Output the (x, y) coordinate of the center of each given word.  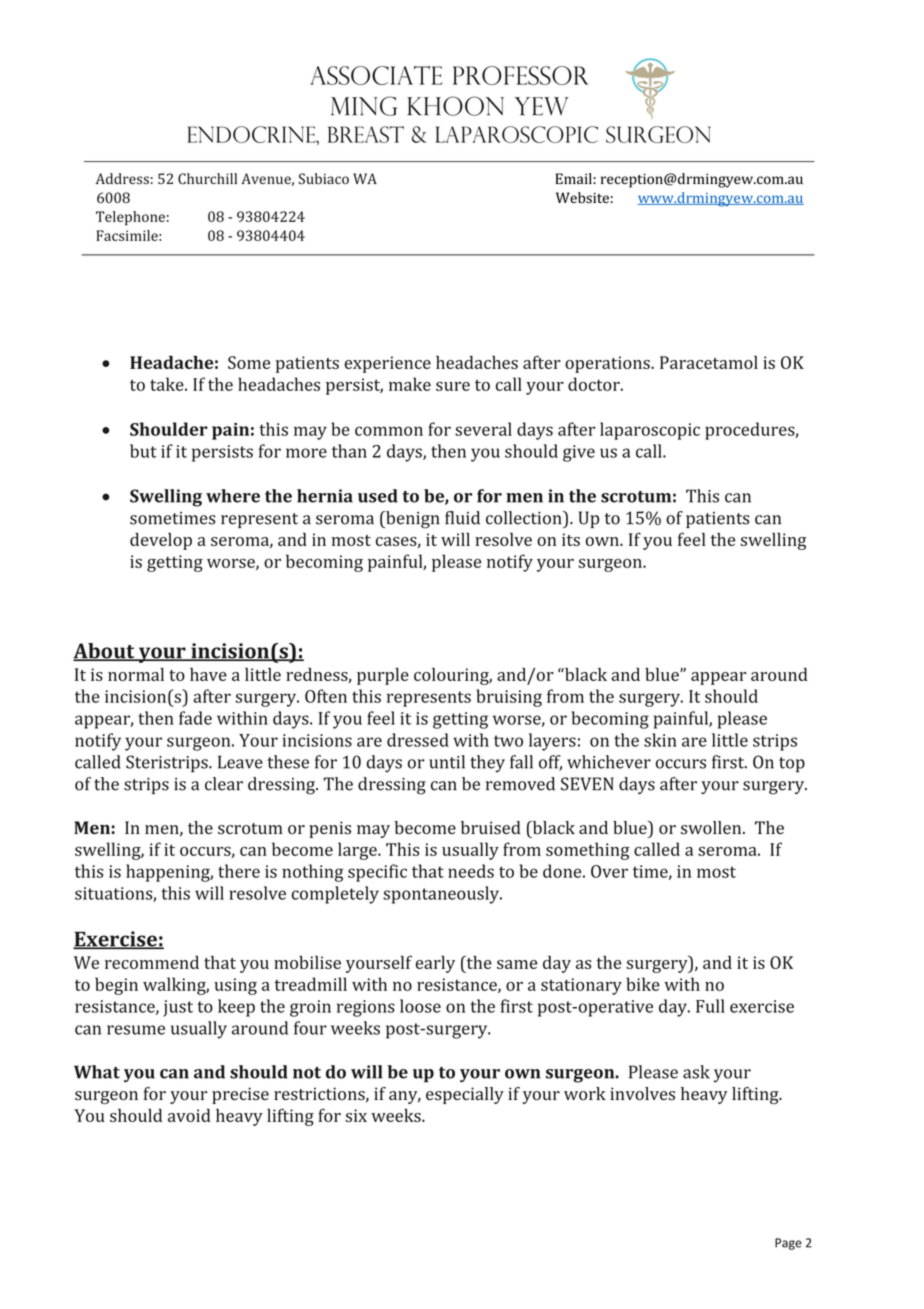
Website (582, 198)
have (208, 674)
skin (660, 740)
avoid (189, 1115)
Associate (376, 75)
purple (383, 676)
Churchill (207, 179)
